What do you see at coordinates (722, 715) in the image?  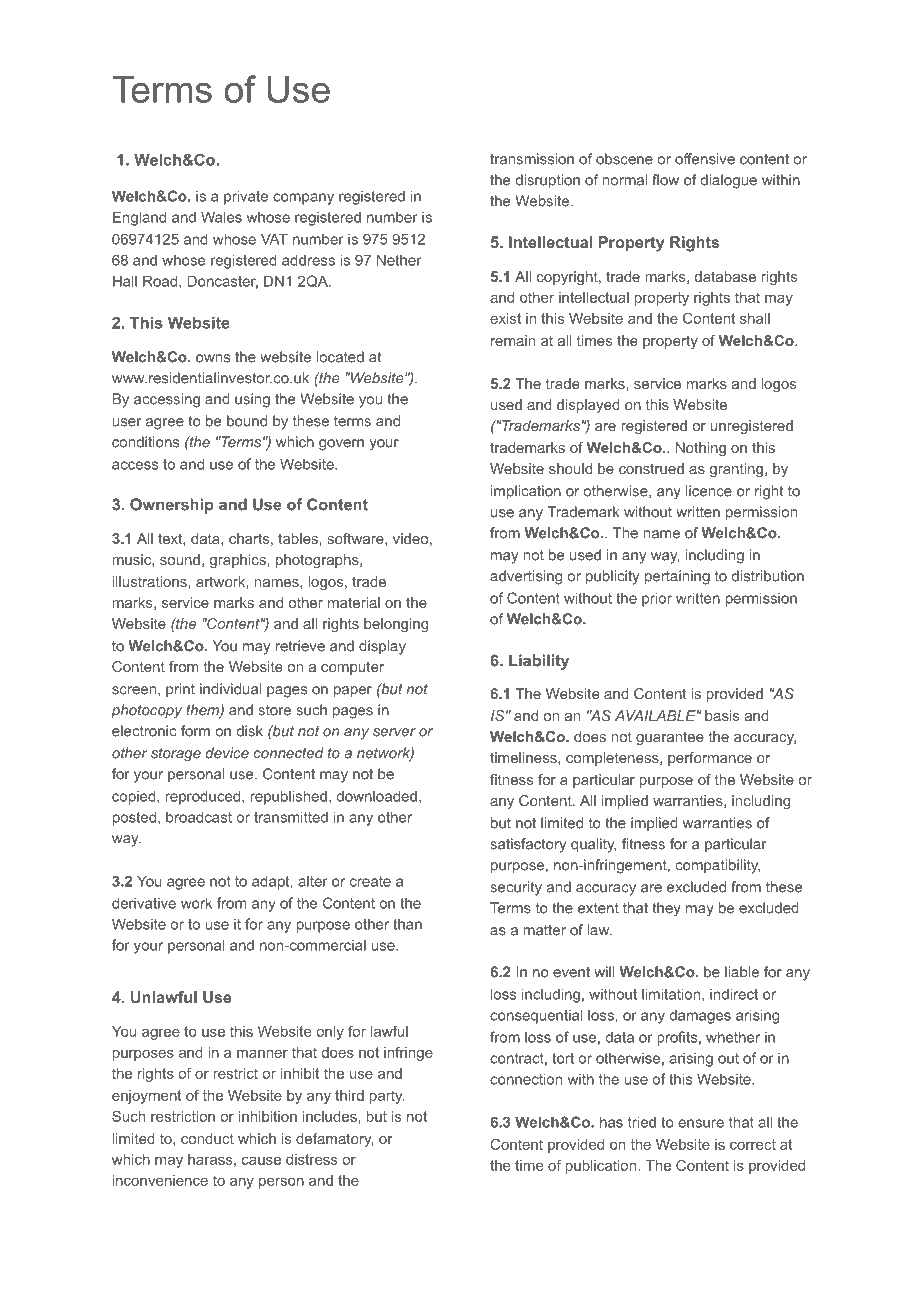 I see `basis` at bounding box center [722, 715].
